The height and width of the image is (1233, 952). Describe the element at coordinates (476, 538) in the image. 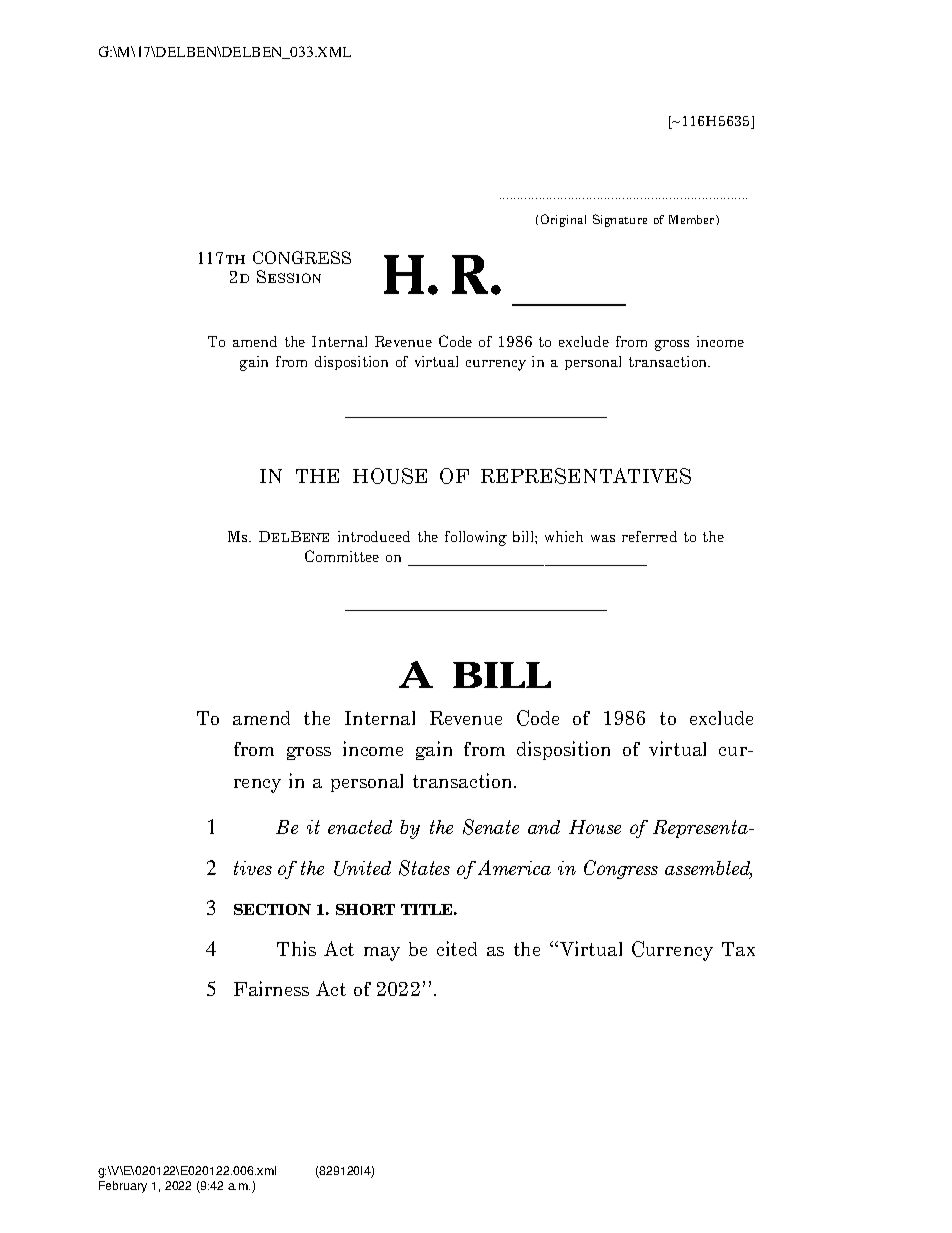

I see `following` at that location.
